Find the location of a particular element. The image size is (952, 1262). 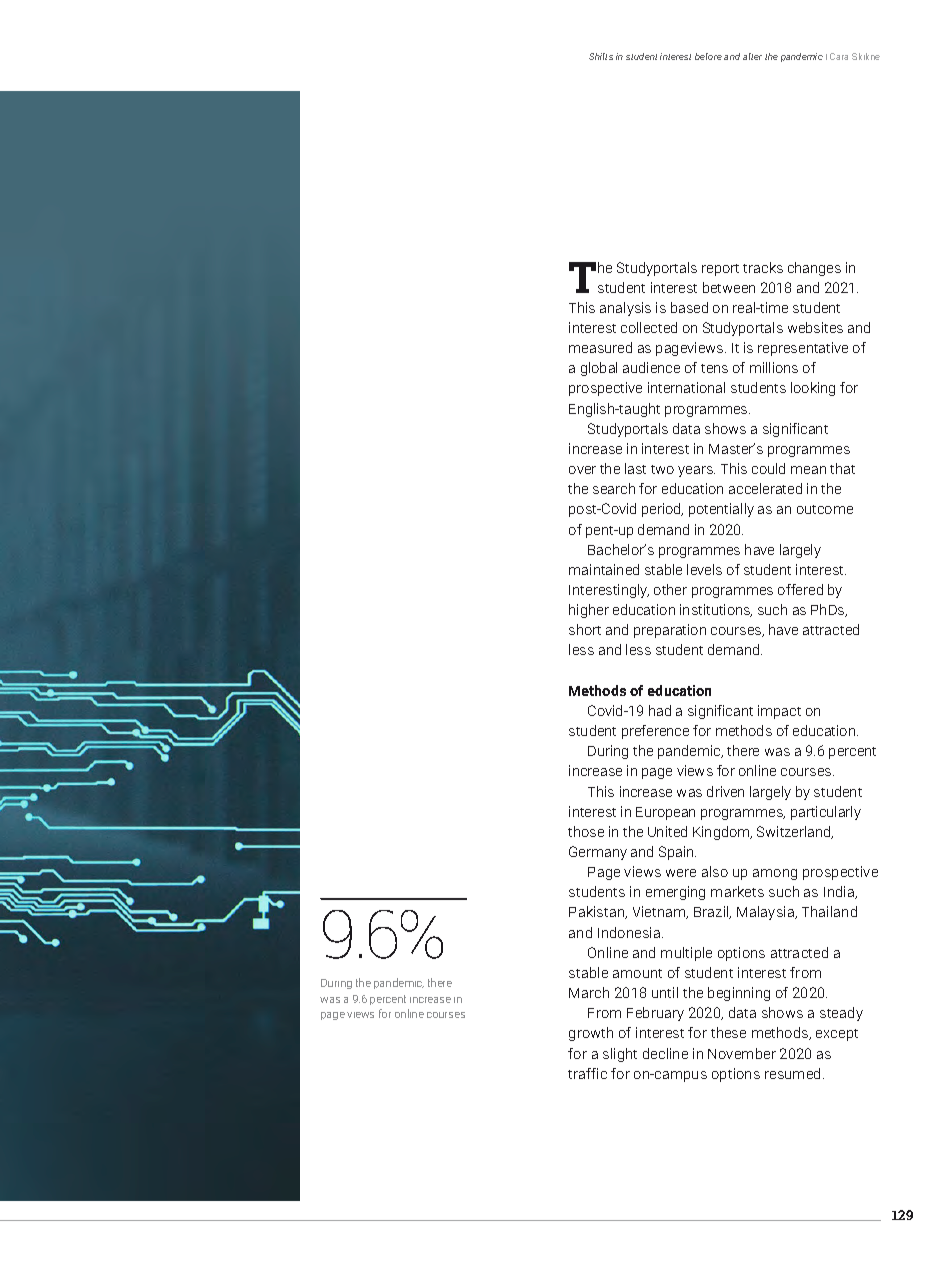

analysis is located at coordinates (625, 309).
